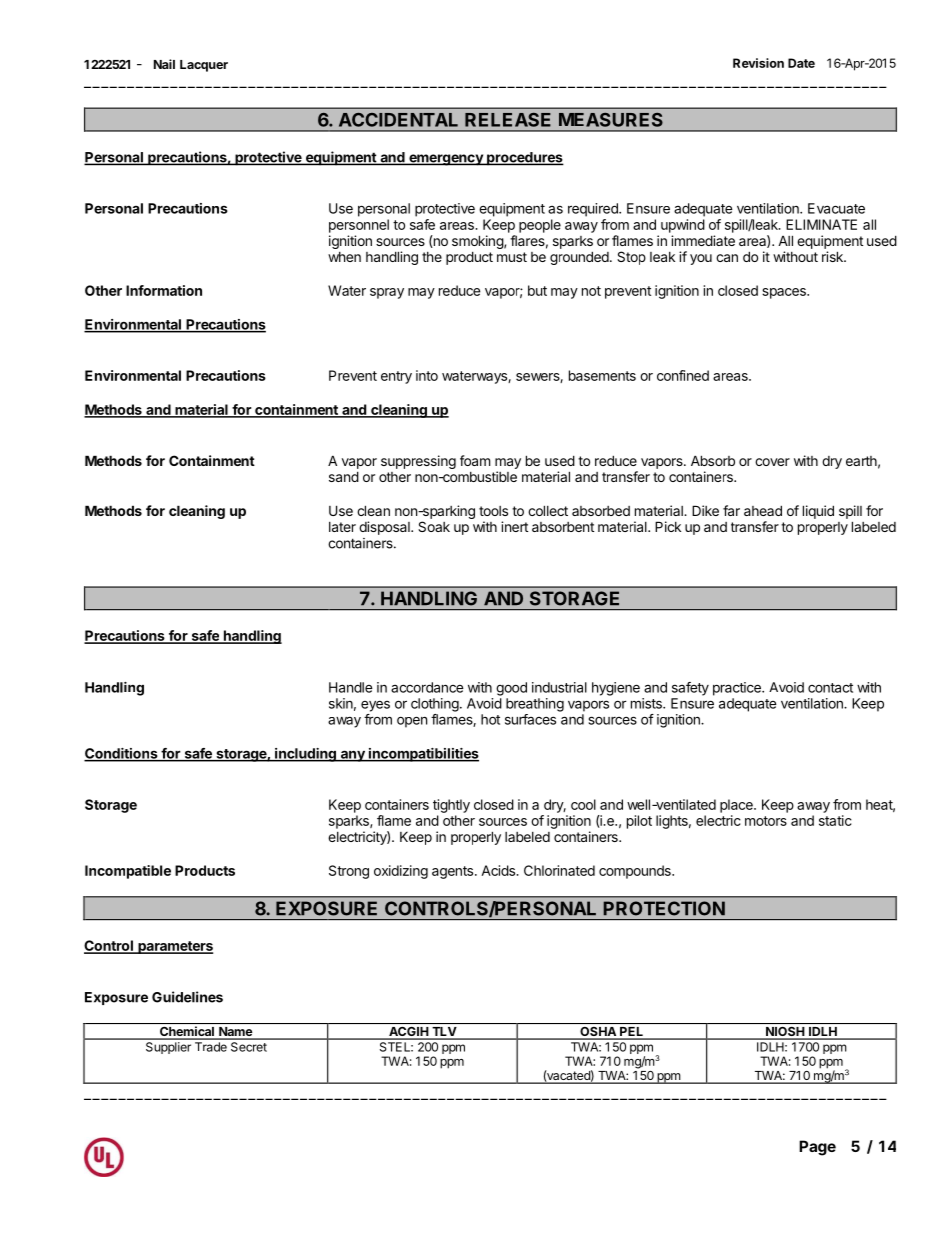 This page has width=952, height=1233. I want to click on inert, so click(514, 526).
